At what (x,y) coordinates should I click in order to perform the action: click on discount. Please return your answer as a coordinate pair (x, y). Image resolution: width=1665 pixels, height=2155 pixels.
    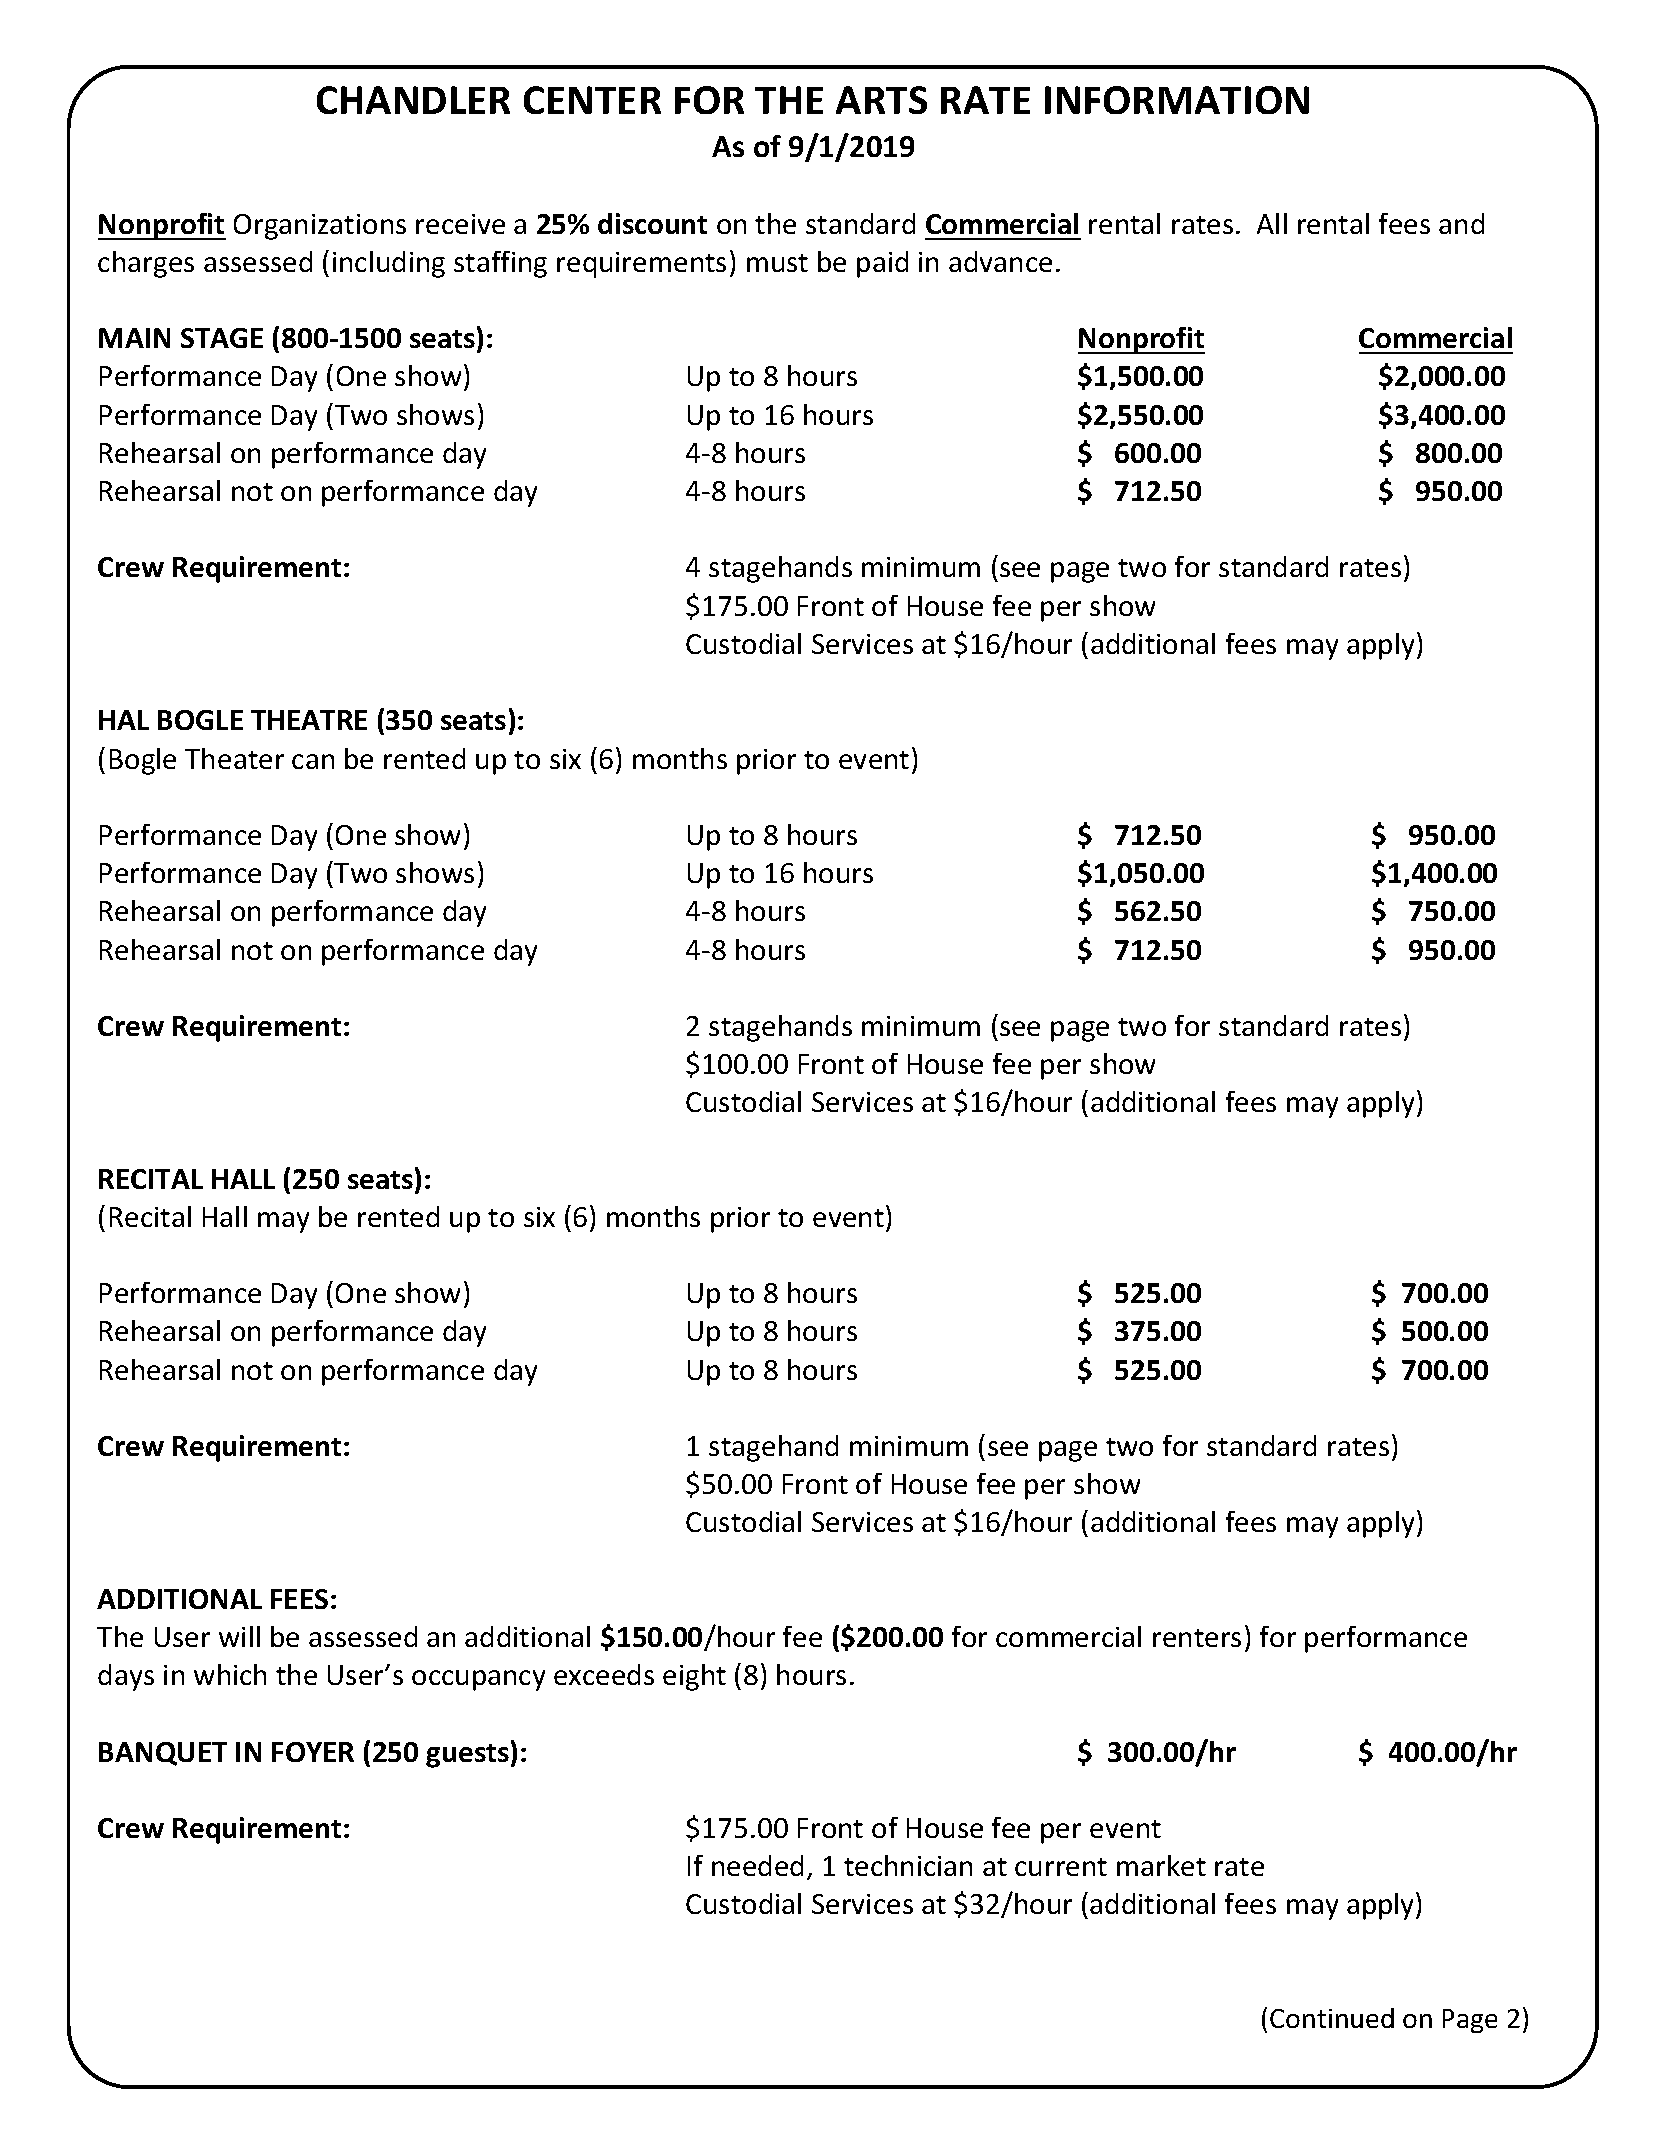
    Looking at the image, I should click on (652, 223).
